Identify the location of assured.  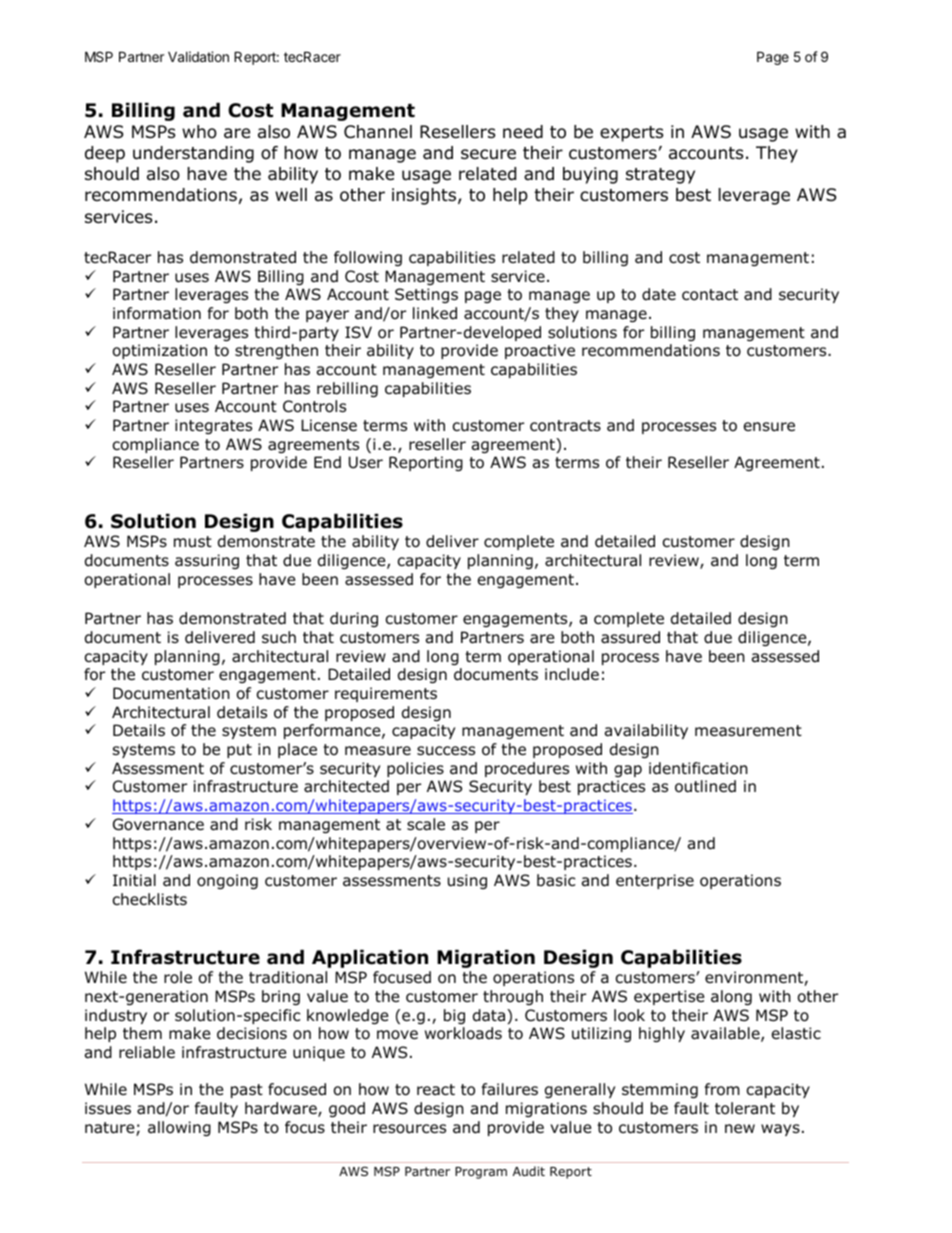
(630, 637).
